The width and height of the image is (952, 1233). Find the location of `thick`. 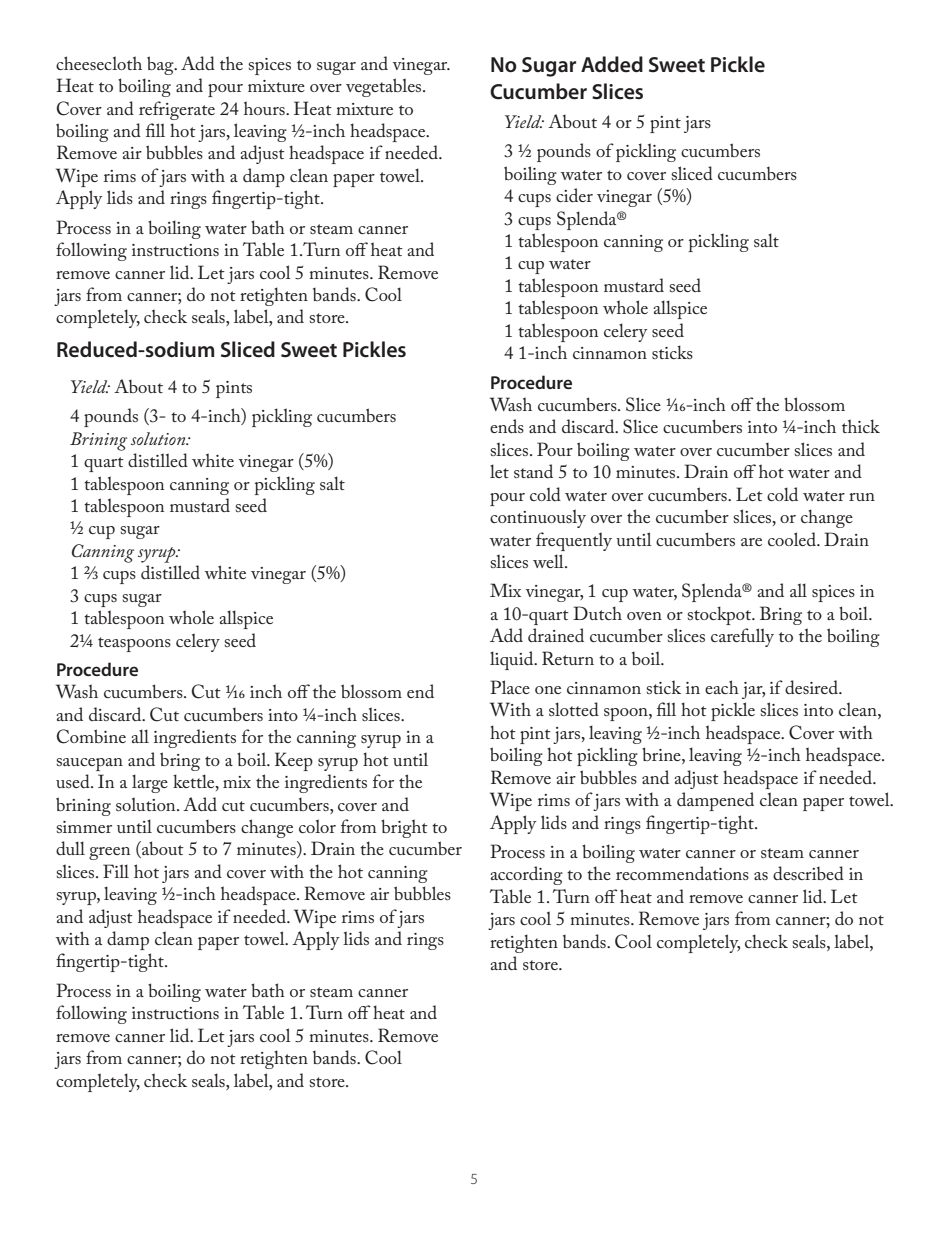

thick is located at coordinates (861, 426).
